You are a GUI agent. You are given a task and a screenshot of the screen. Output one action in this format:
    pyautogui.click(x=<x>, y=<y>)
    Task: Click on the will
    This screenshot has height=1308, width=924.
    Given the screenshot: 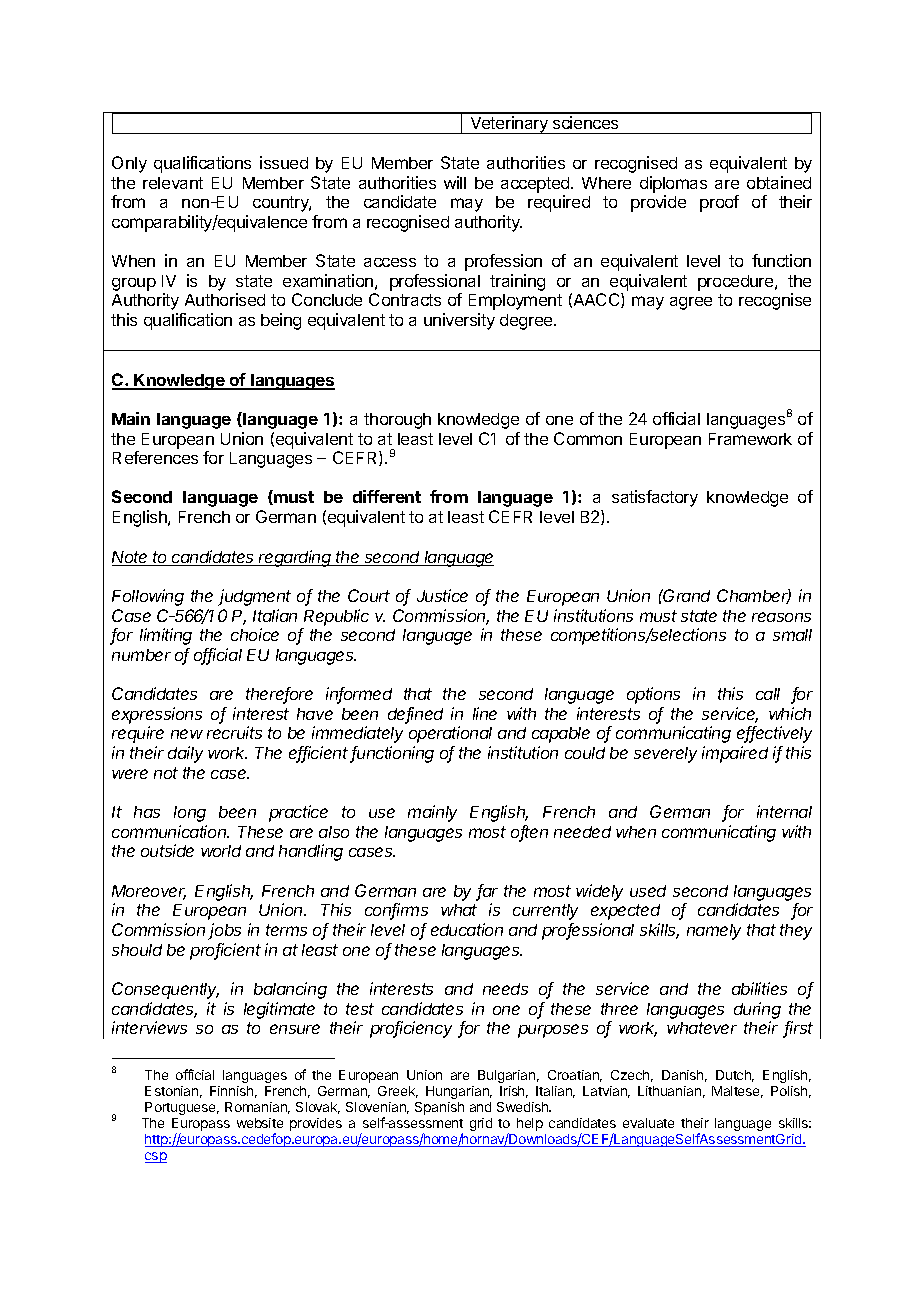 What is the action you would take?
    pyautogui.click(x=455, y=182)
